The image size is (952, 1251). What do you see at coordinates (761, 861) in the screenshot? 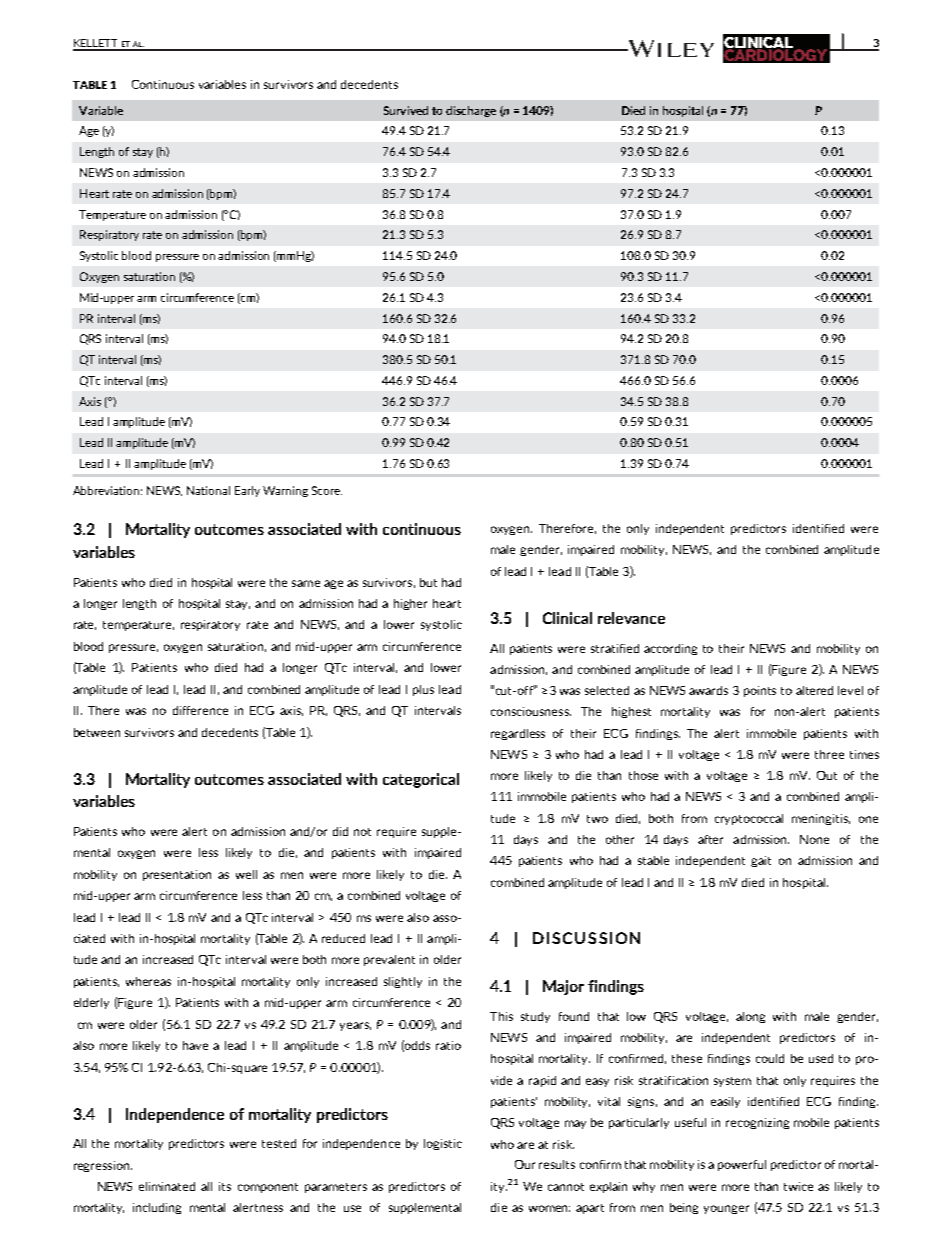
I see `gait` at bounding box center [761, 861].
